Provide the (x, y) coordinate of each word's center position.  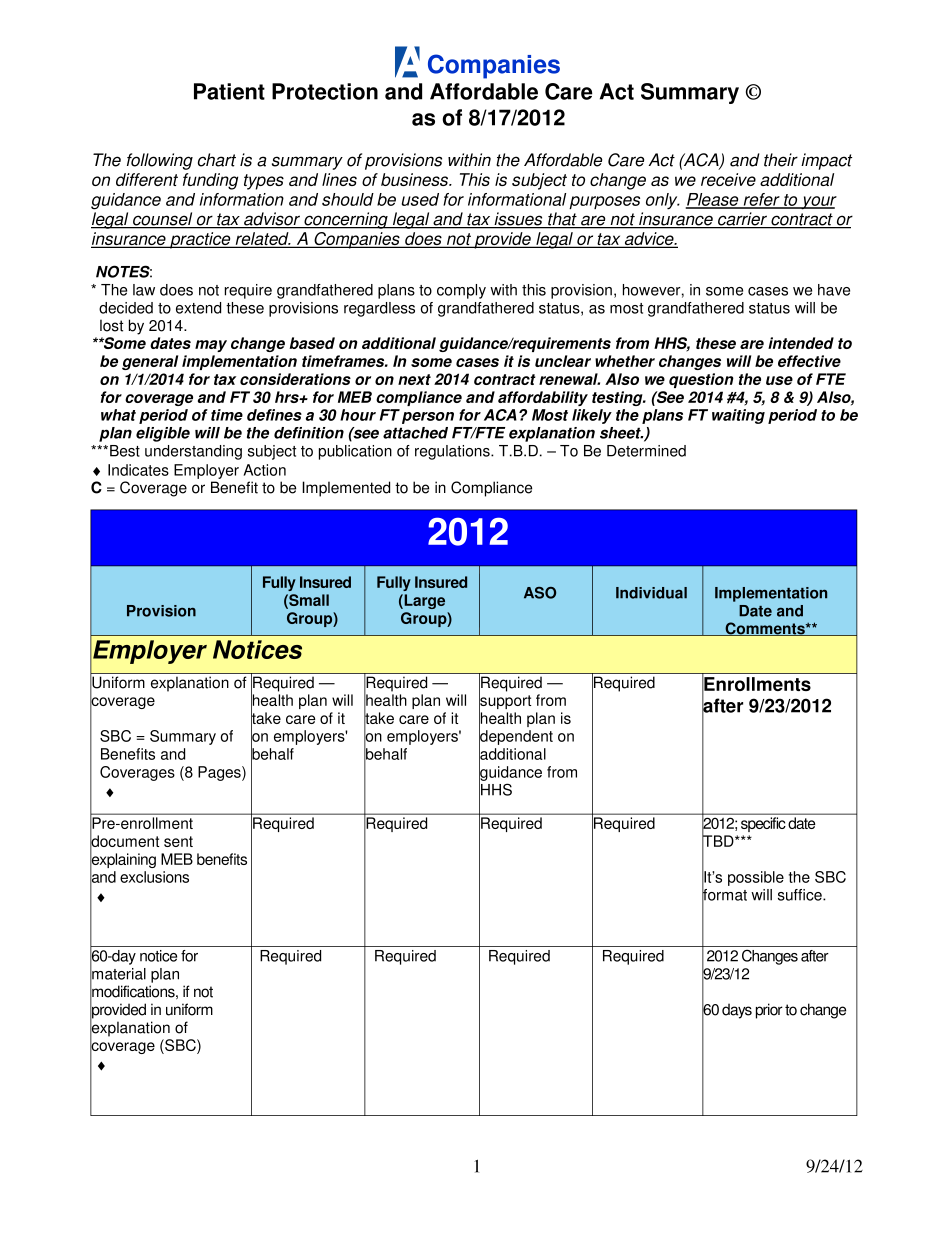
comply (461, 291)
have (834, 290)
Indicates (138, 470)
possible (756, 878)
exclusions (154, 877)
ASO (540, 593)
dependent (516, 738)
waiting (738, 416)
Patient (229, 91)
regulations (453, 452)
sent (178, 841)
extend (198, 308)
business (416, 179)
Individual (651, 593)
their (781, 160)
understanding (193, 452)
